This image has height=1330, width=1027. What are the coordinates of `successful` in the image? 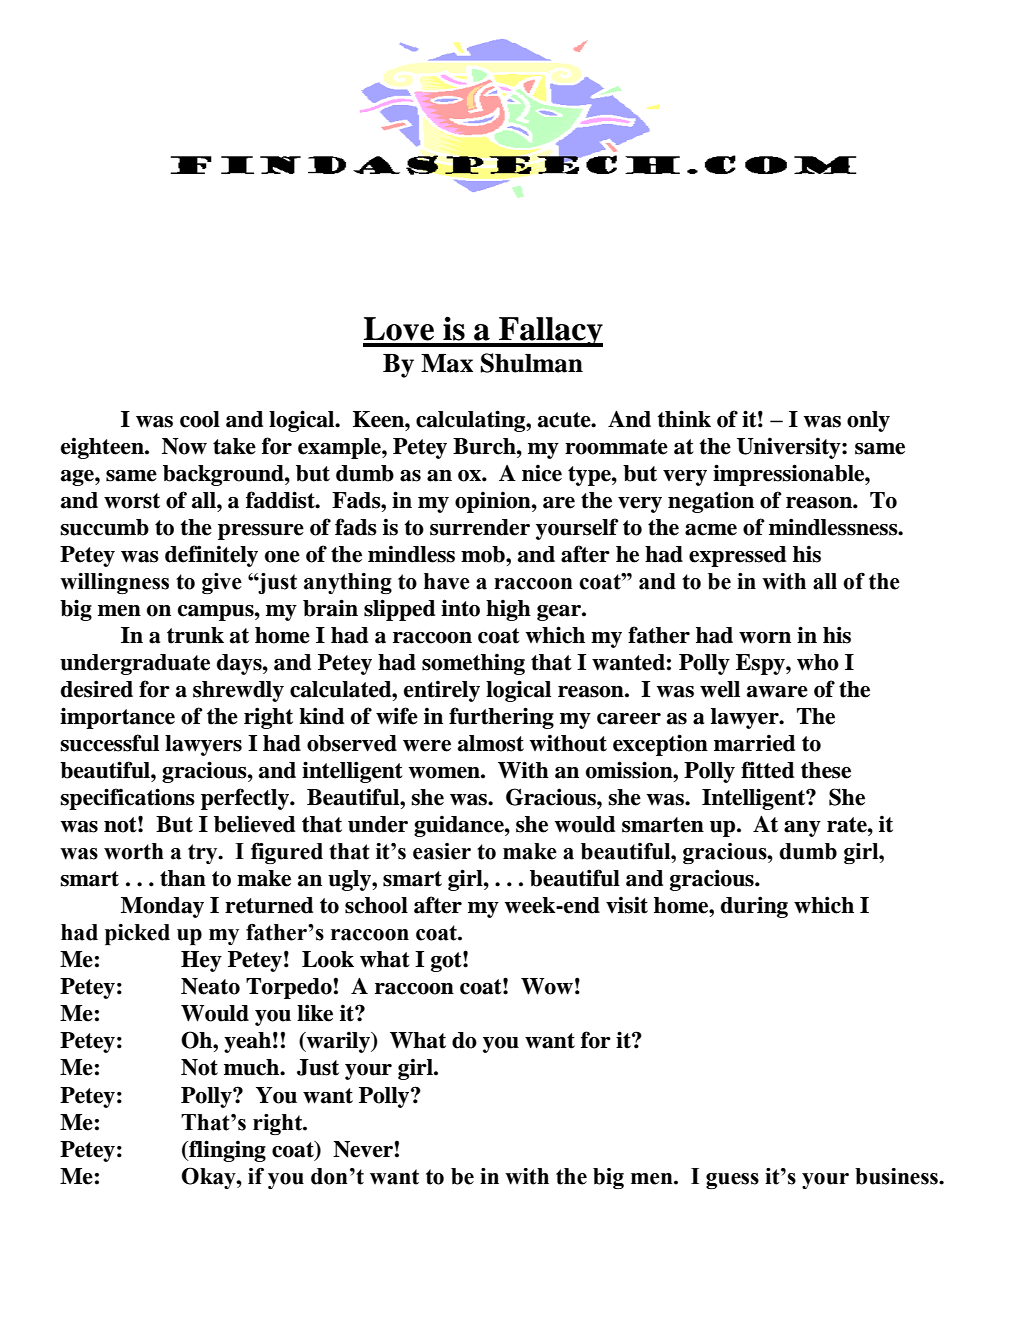 It's located at (109, 743).
